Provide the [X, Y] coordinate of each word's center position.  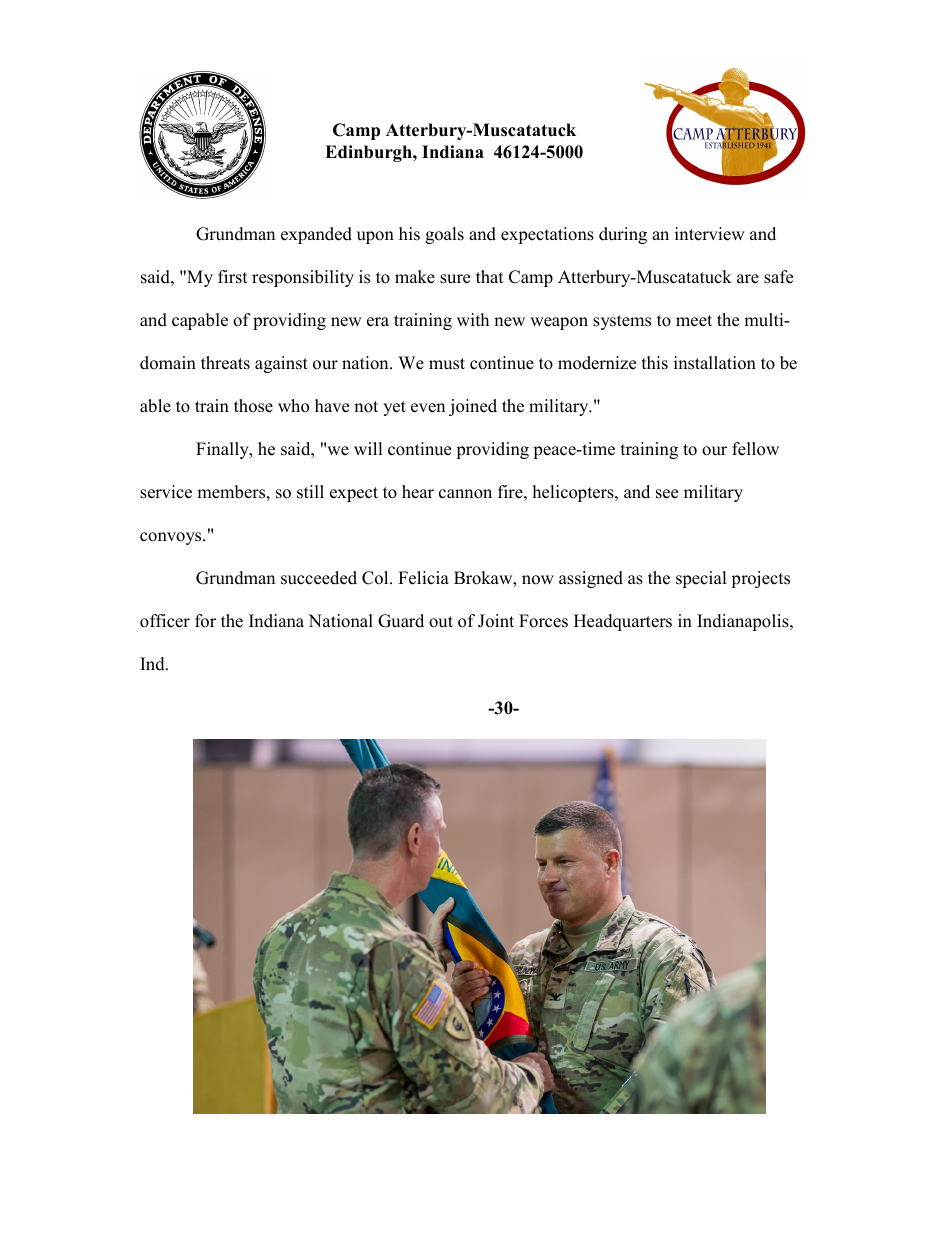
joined [473, 407]
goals [444, 235]
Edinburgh [369, 153]
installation [715, 363]
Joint [496, 621]
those [253, 406]
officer [165, 621]
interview [710, 234]
